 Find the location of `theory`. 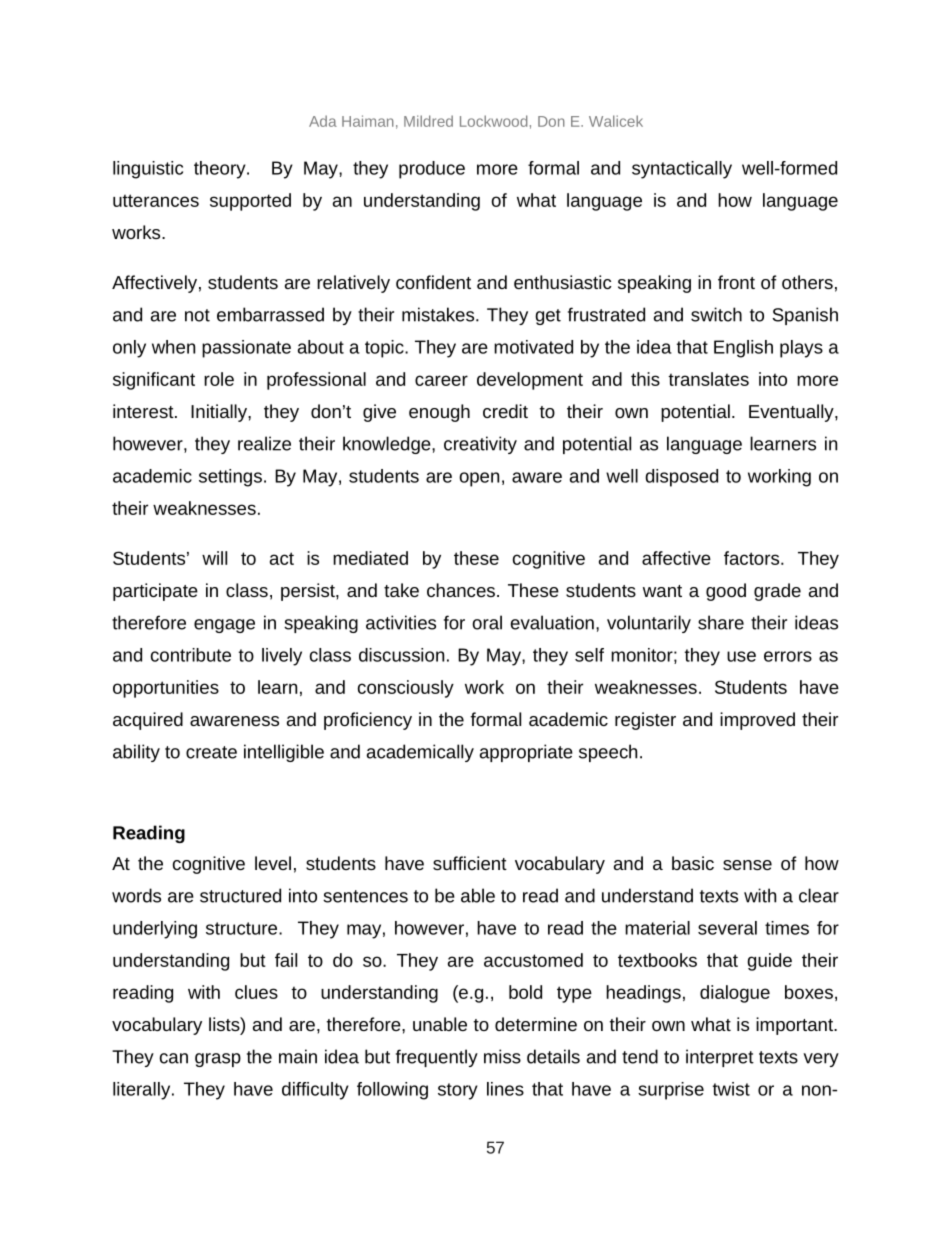

theory is located at coordinates (221, 170).
